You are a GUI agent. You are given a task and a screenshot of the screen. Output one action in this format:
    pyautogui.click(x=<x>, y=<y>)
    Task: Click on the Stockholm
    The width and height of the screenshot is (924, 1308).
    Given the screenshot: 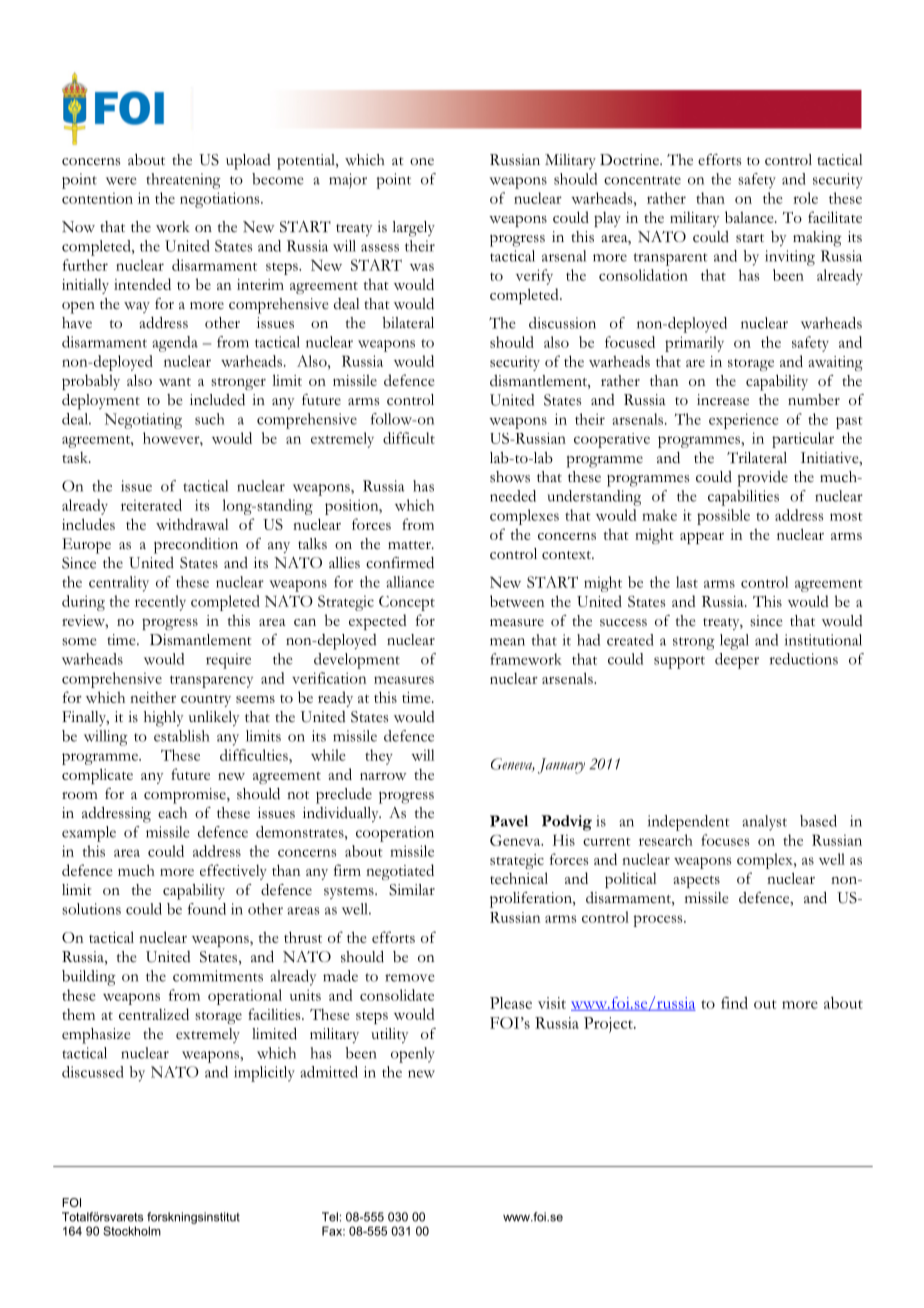 What is the action you would take?
    pyautogui.click(x=132, y=1231)
